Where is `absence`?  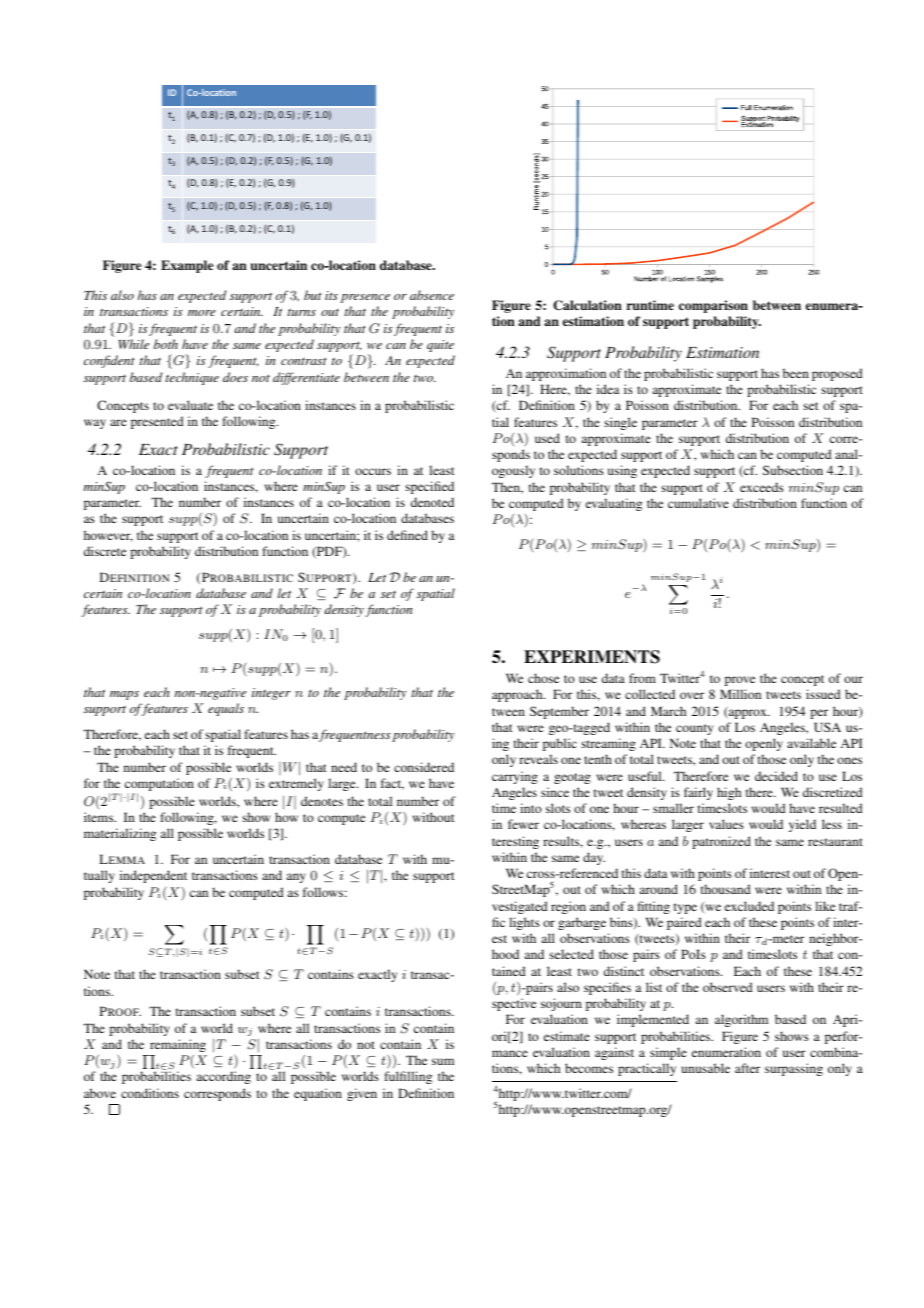
absence is located at coordinates (432, 295).
